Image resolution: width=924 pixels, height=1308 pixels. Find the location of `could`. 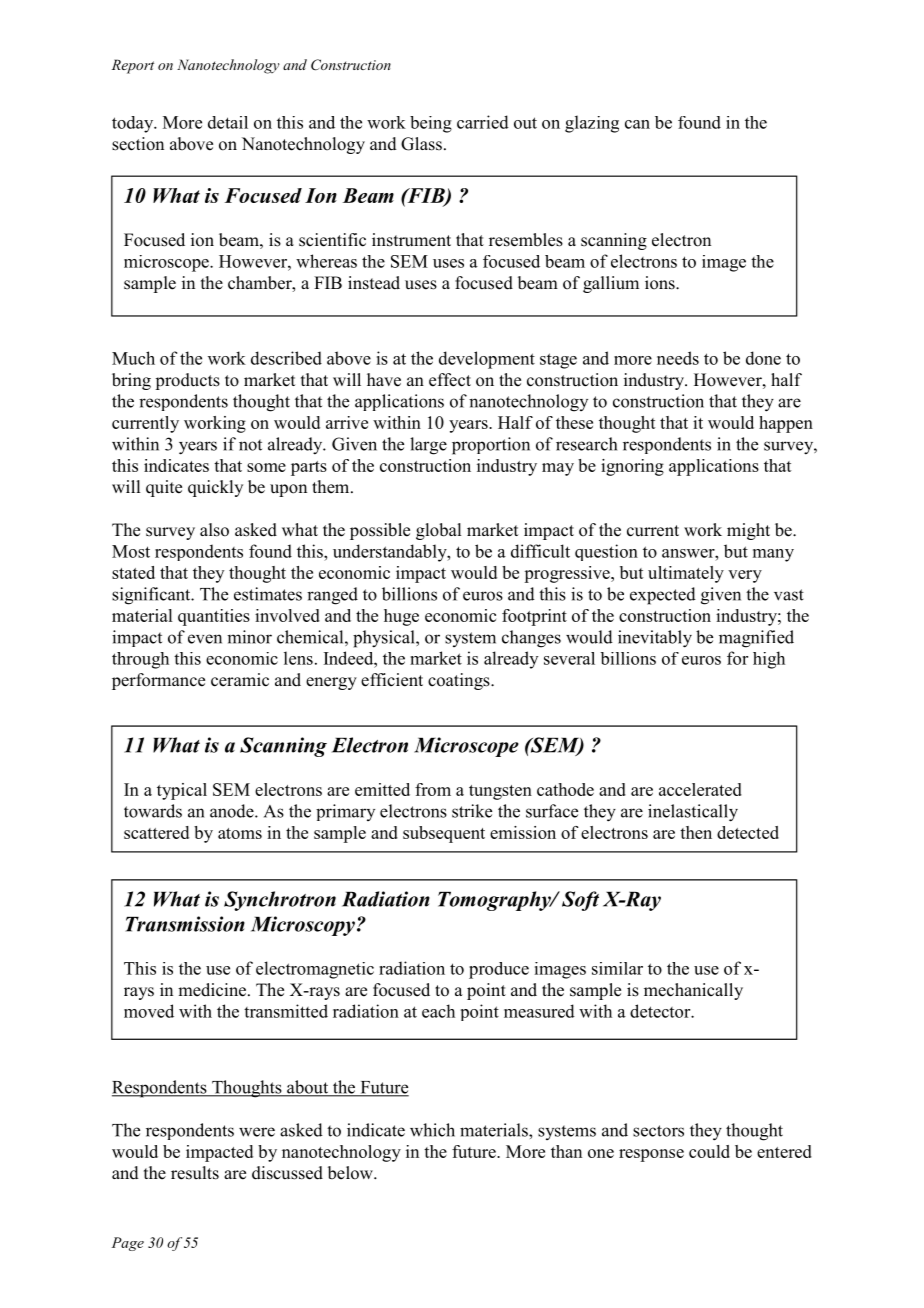

could is located at coordinates (709, 1151).
